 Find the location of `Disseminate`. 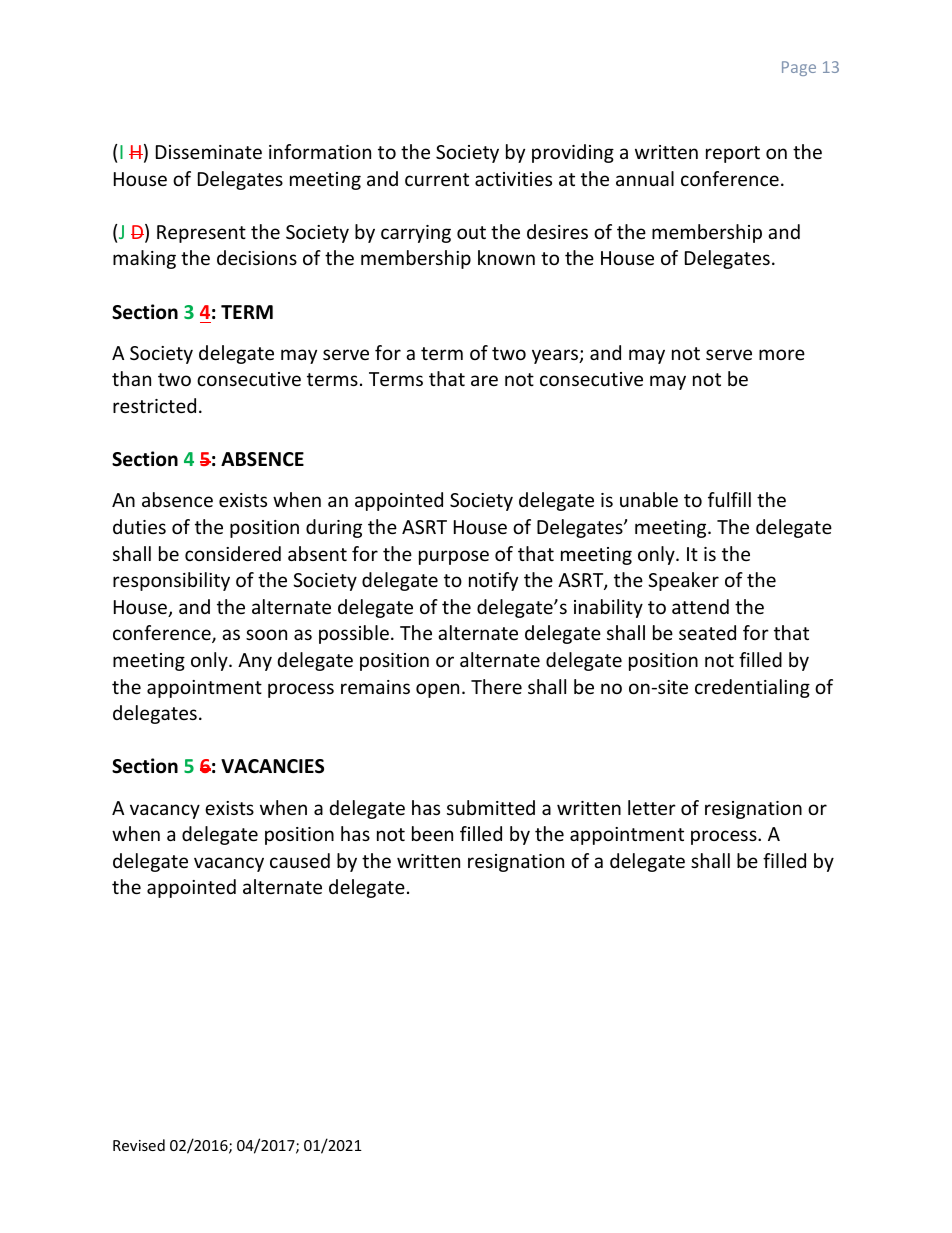

Disseminate is located at coordinates (209, 152).
